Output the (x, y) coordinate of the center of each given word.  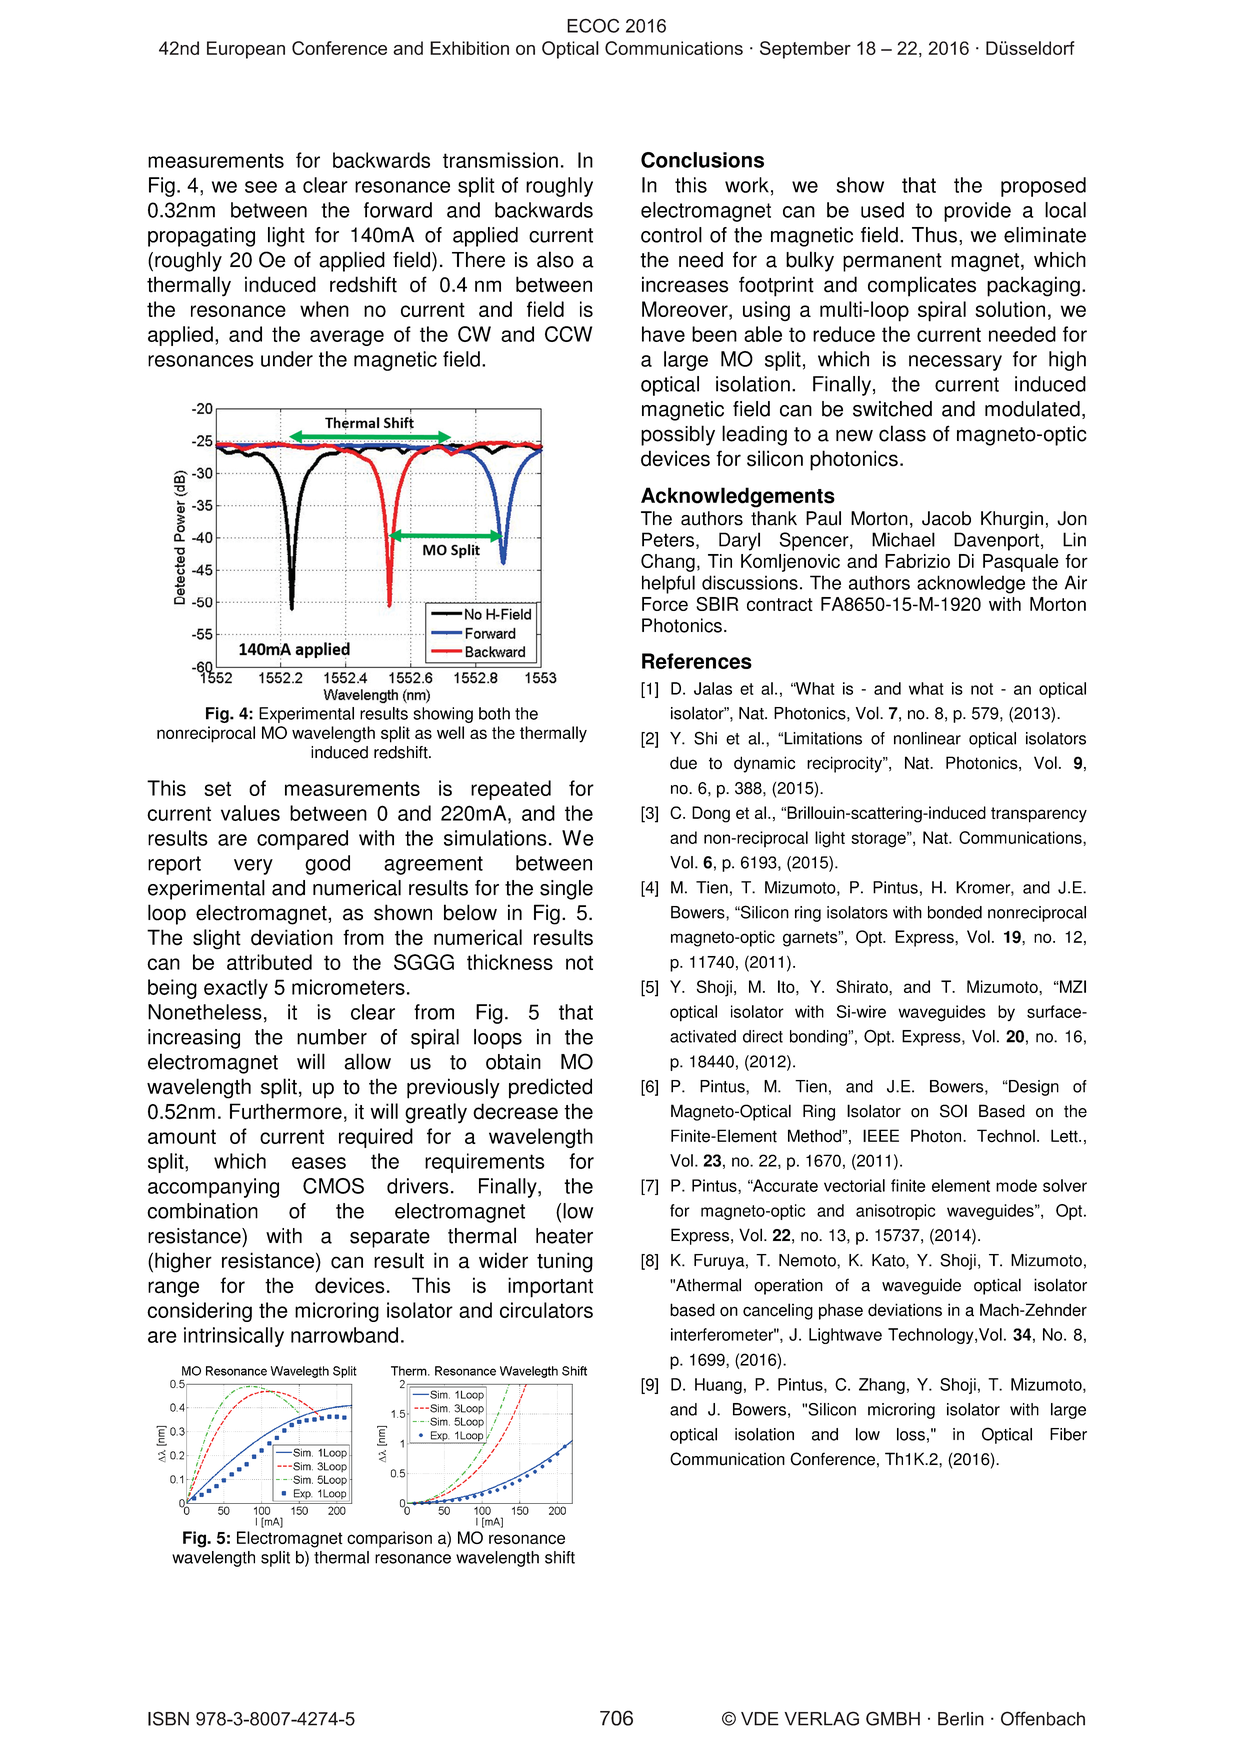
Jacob (946, 518)
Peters (668, 539)
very (253, 867)
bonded (955, 912)
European (246, 50)
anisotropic (895, 1212)
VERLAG (821, 1718)
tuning (565, 1262)
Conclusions (702, 160)
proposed (1043, 187)
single (566, 890)
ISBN (168, 1718)
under (287, 359)
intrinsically (234, 1337)
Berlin (961, 1719)
